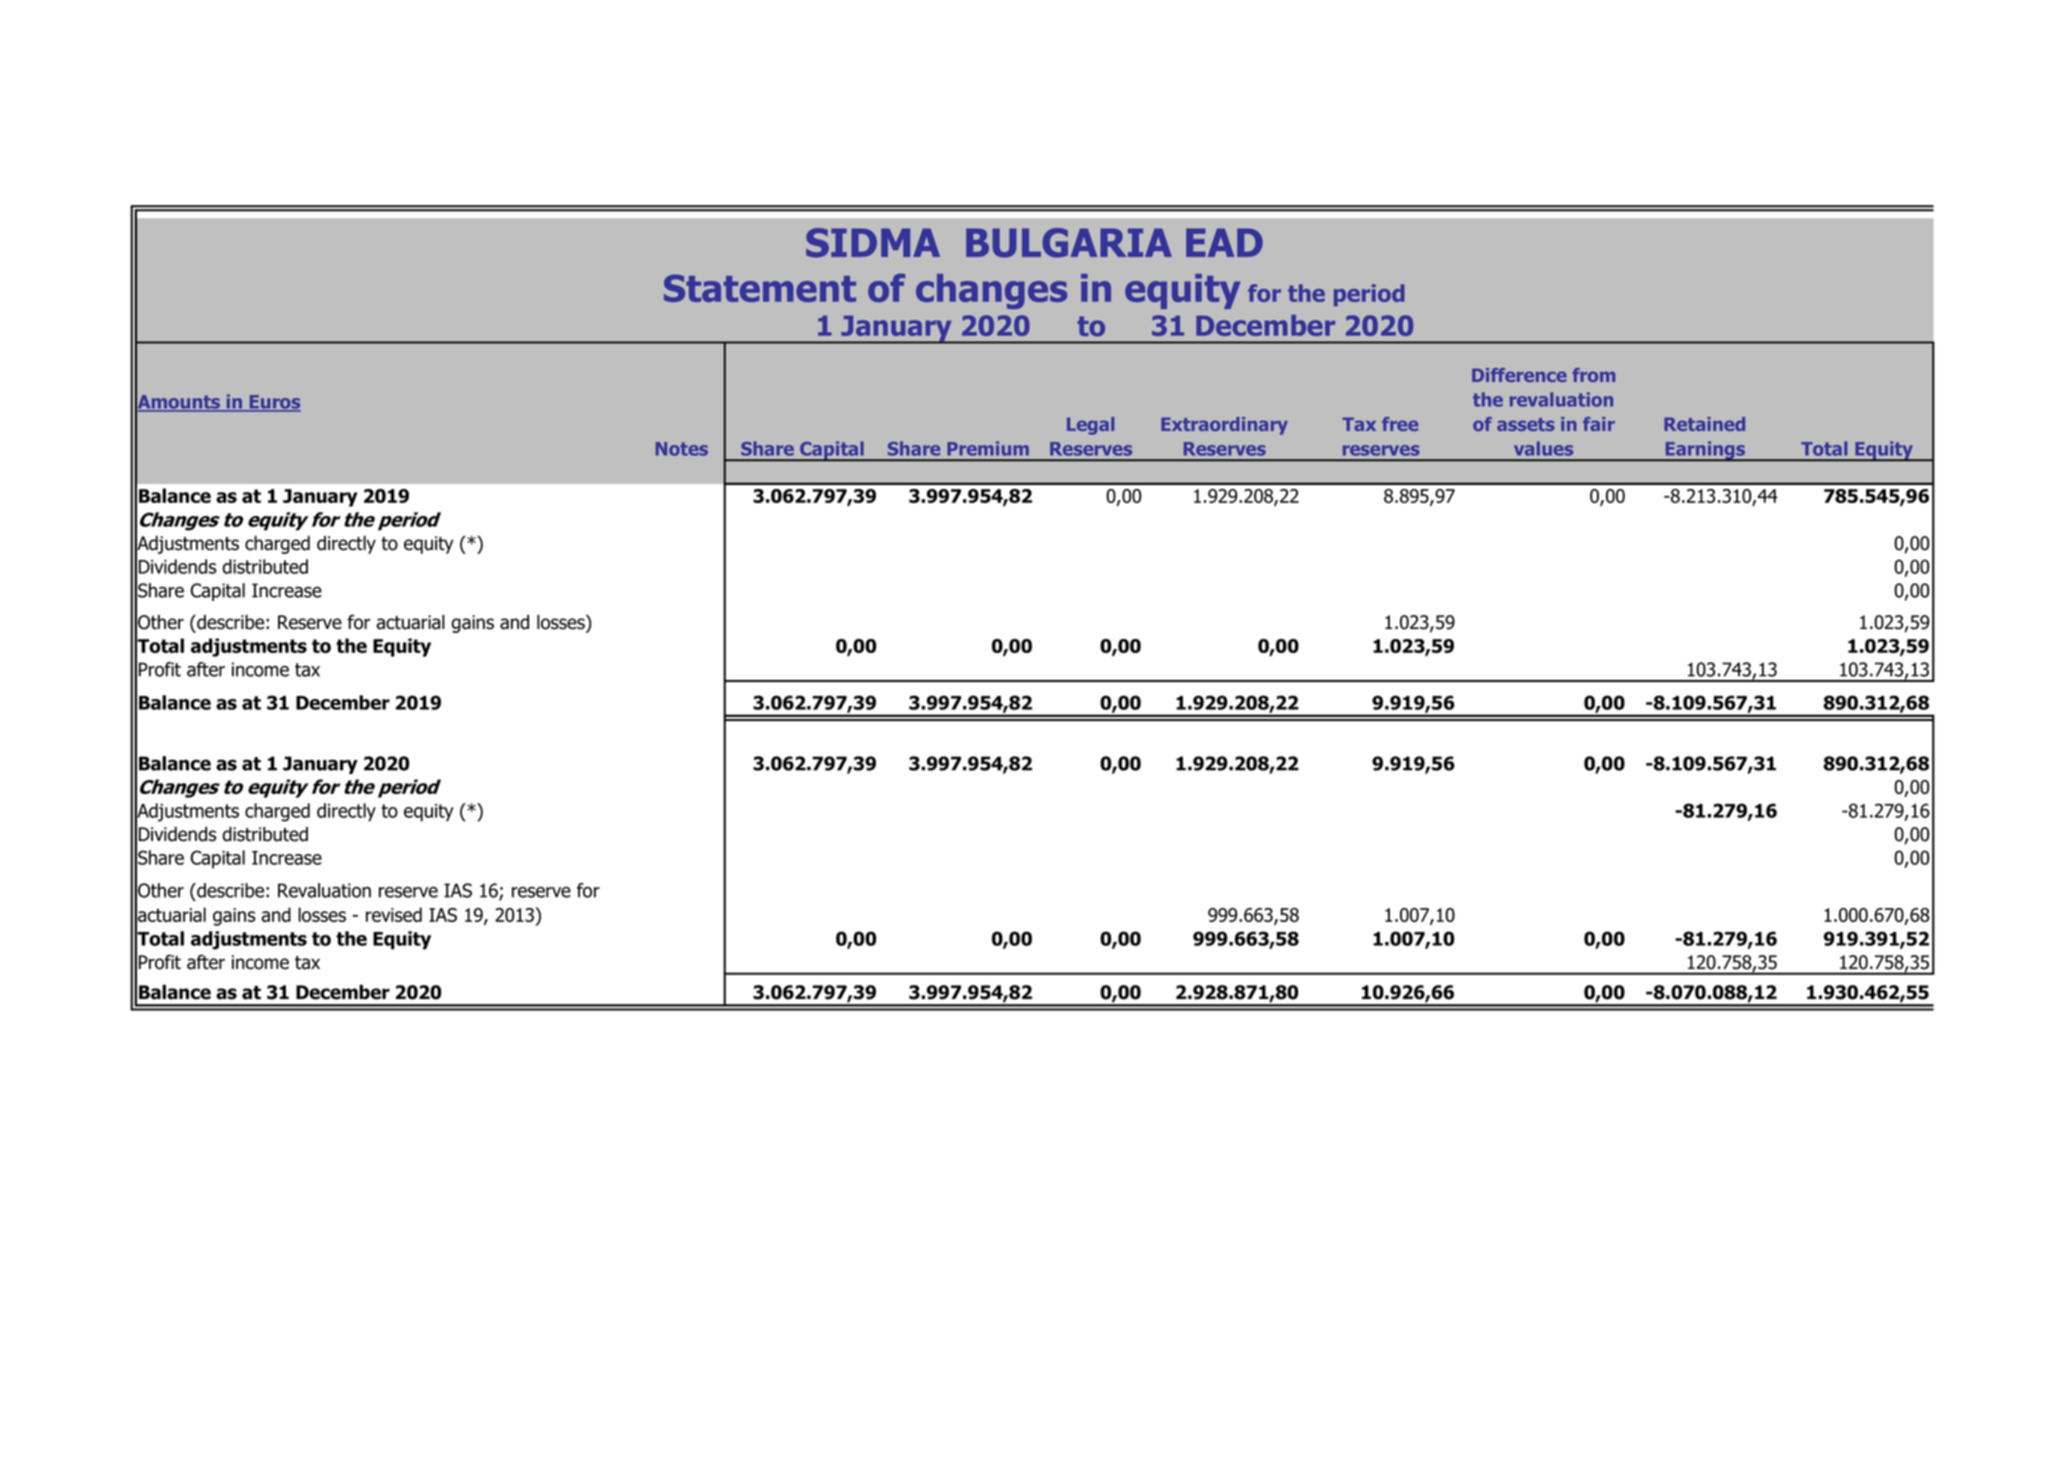 The width and height of the document is (2070, 1463). I want to click on Premium, so click(988, 448).
